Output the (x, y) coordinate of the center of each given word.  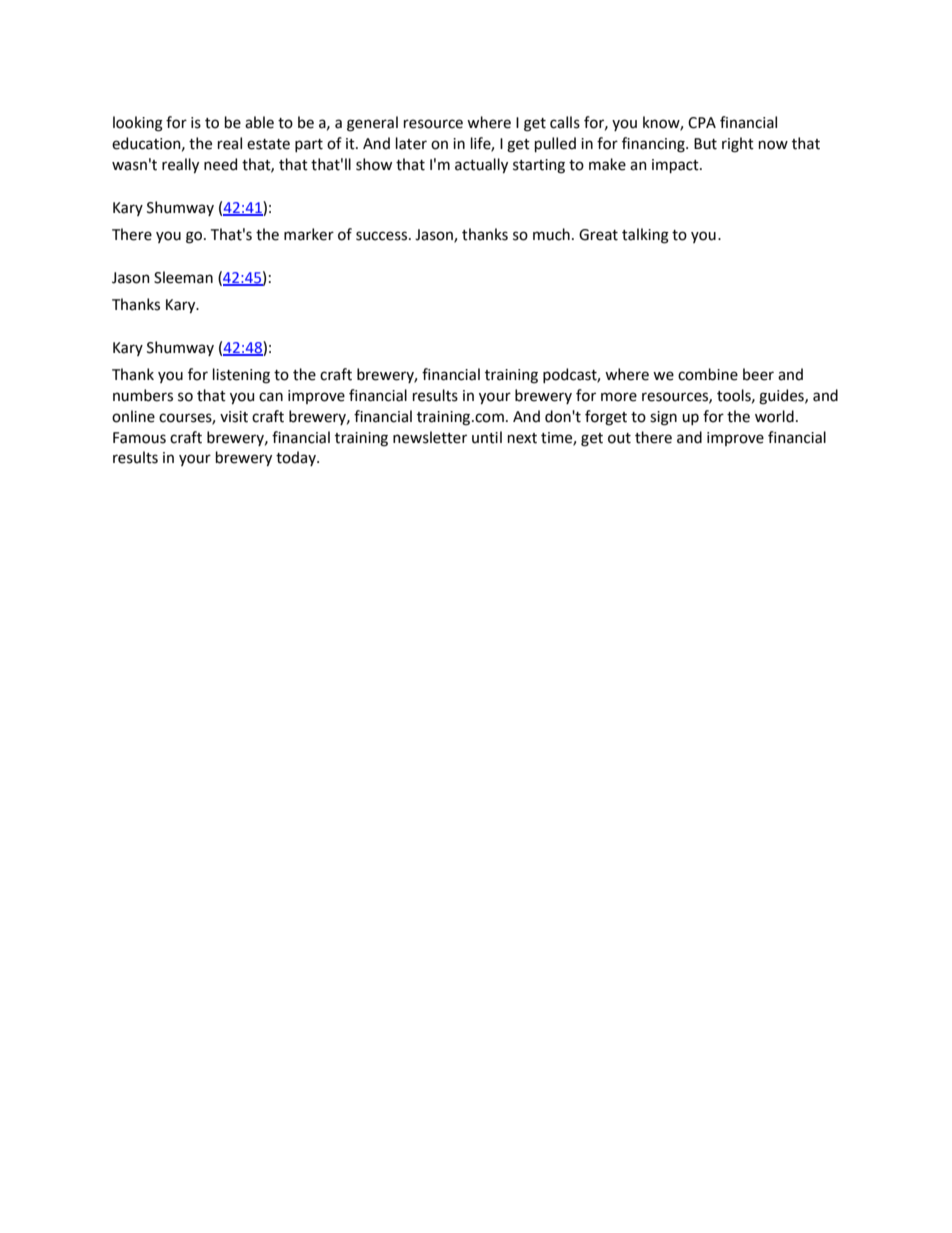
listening (241, 376)
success (381, 236)
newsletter (430, 437)
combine (708, 374)
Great (598, 235)
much (551, 234)
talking (645, 236)
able (259, 122)
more (619, 397)
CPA (702, 123)
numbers (143, 395)
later (411, 143)
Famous (139, 438)
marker (309, 234)
